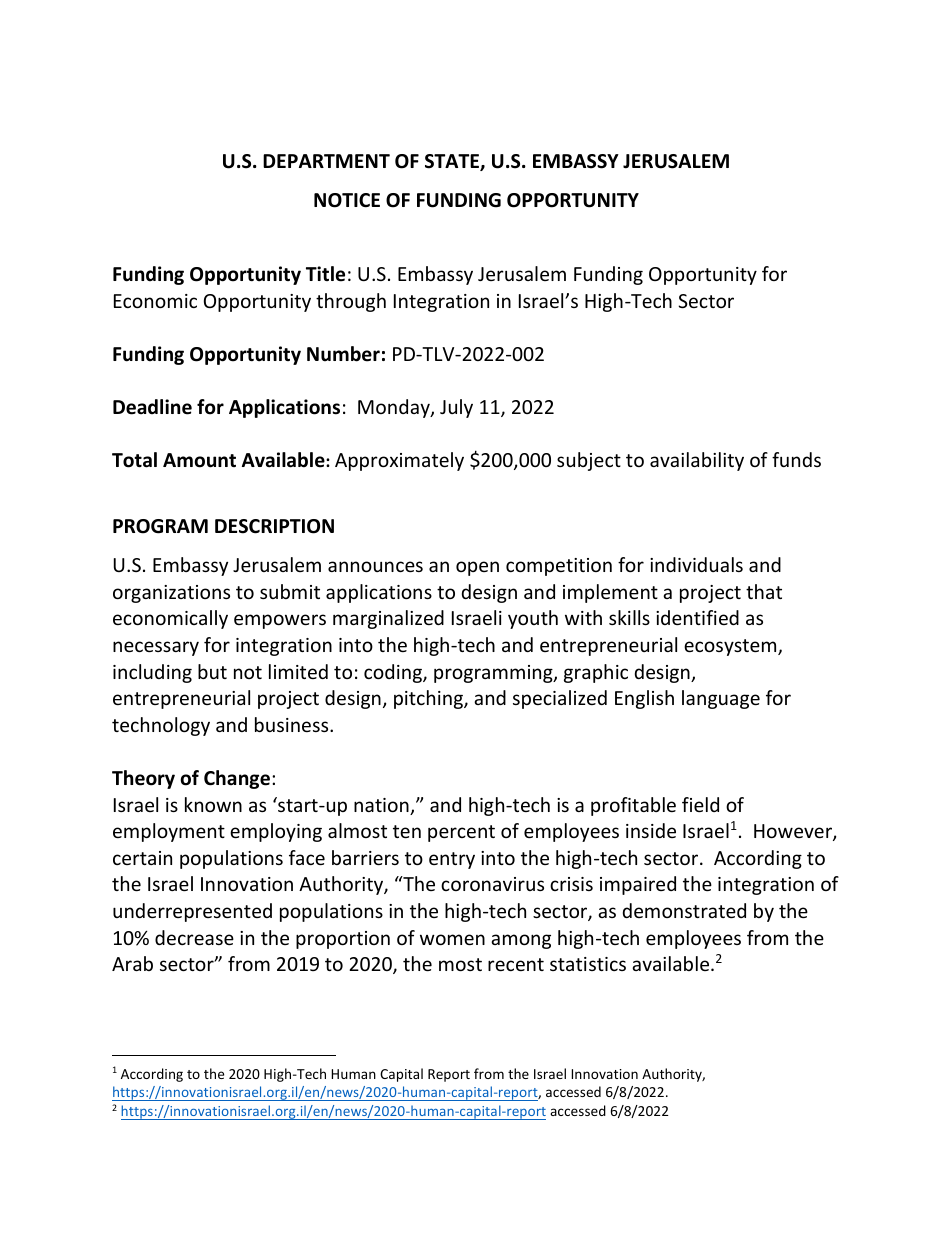 This page has width=952, height=1233. What do you see at coordinates (452, 939) in the page?
I see `women` at bounding box center [452, 939].
